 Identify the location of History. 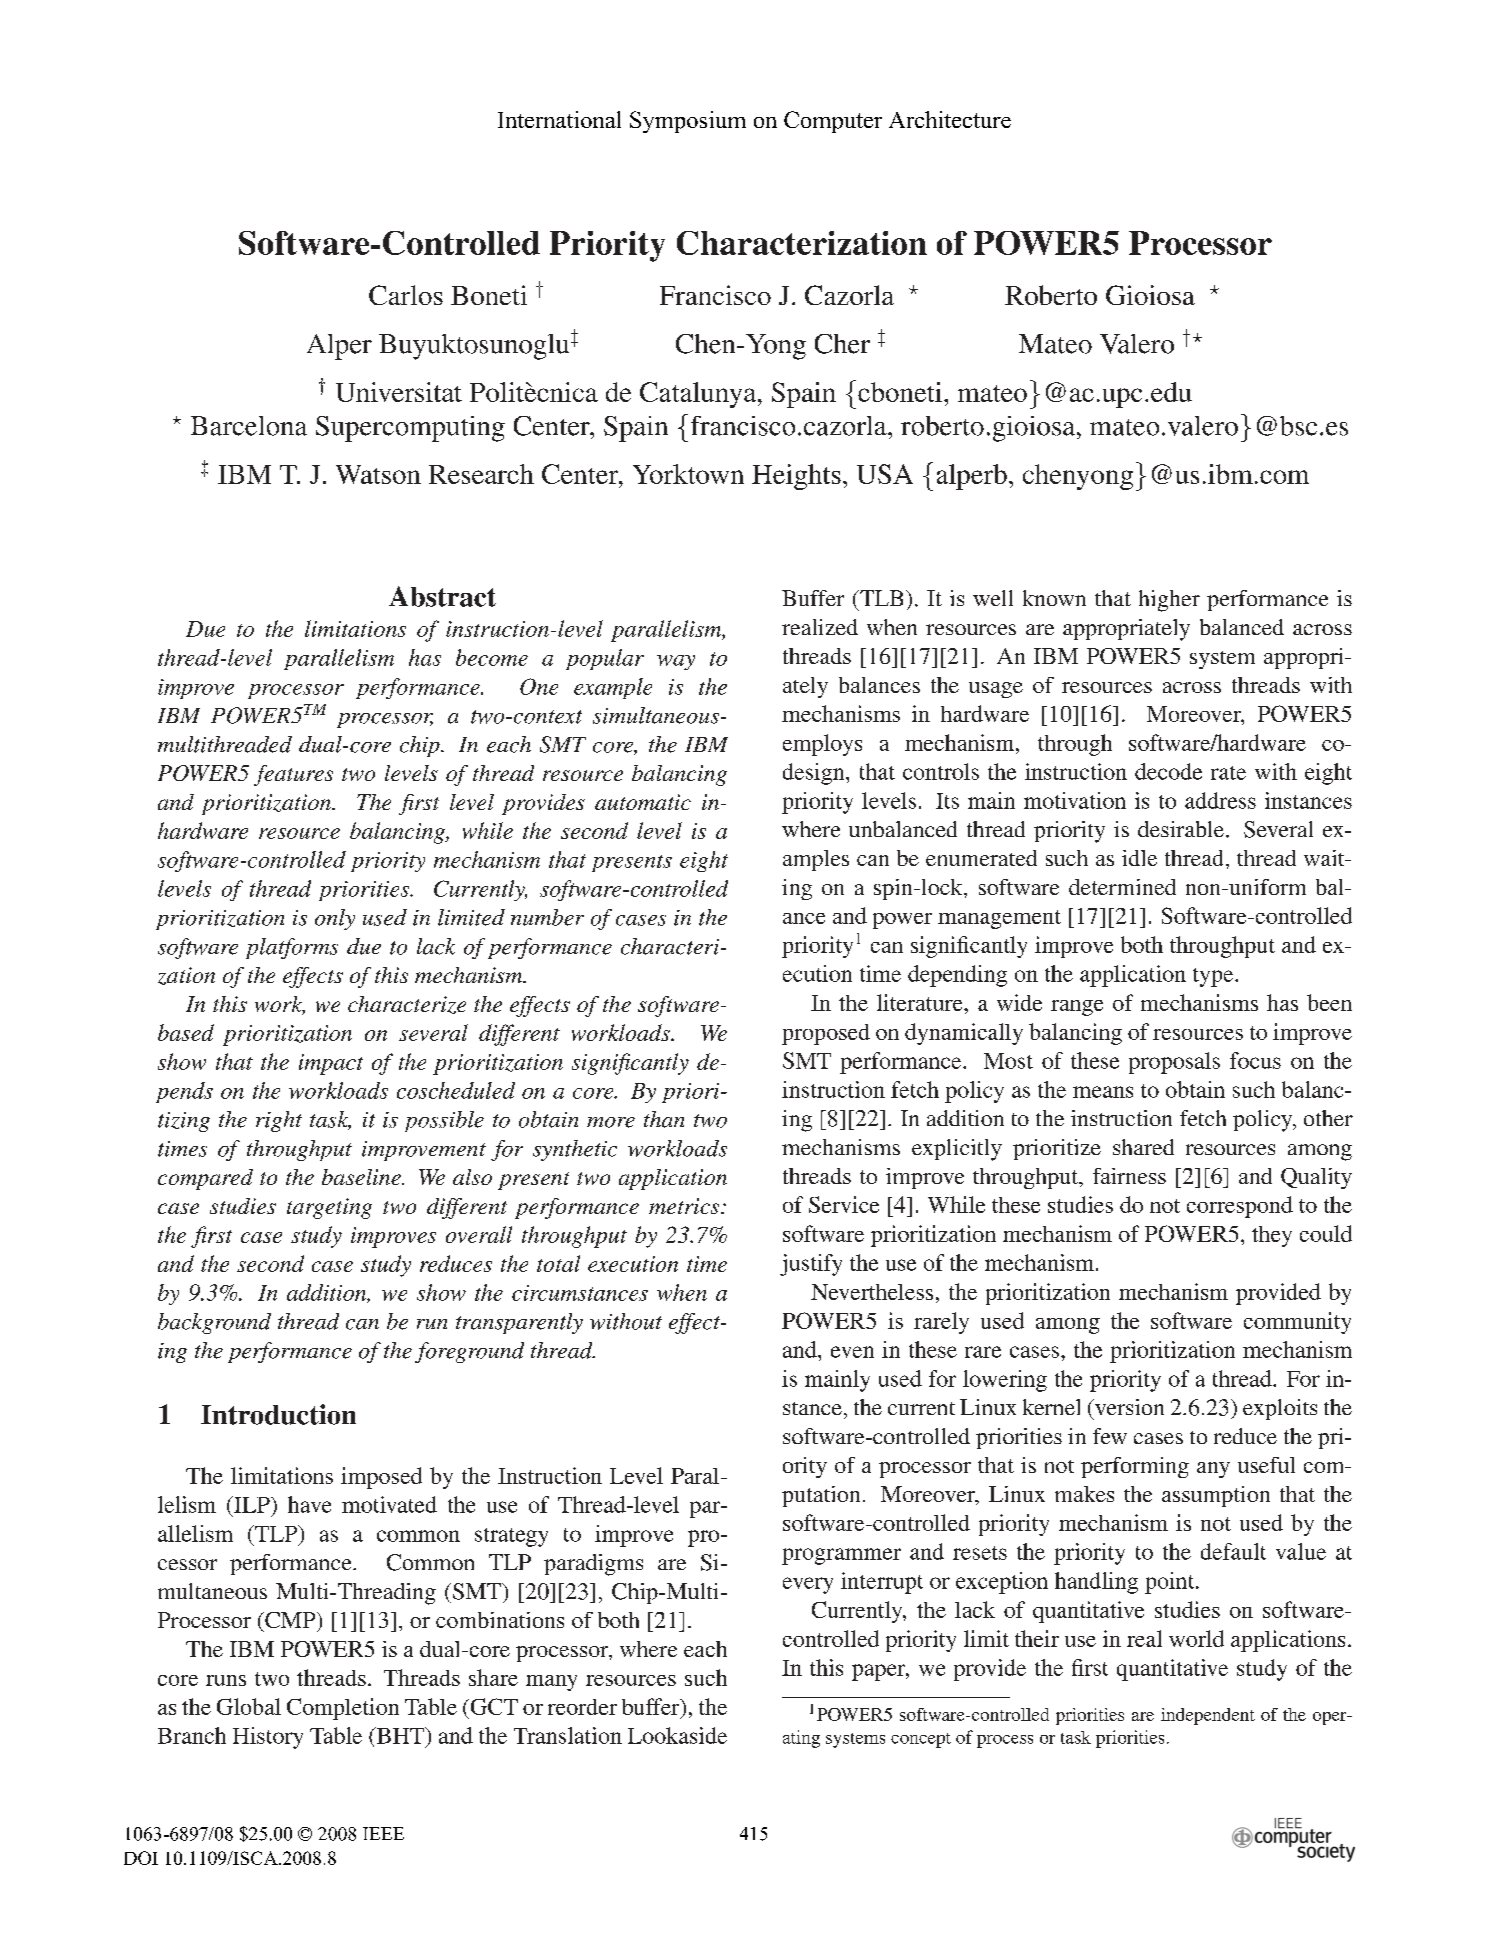
(268, 1738).
